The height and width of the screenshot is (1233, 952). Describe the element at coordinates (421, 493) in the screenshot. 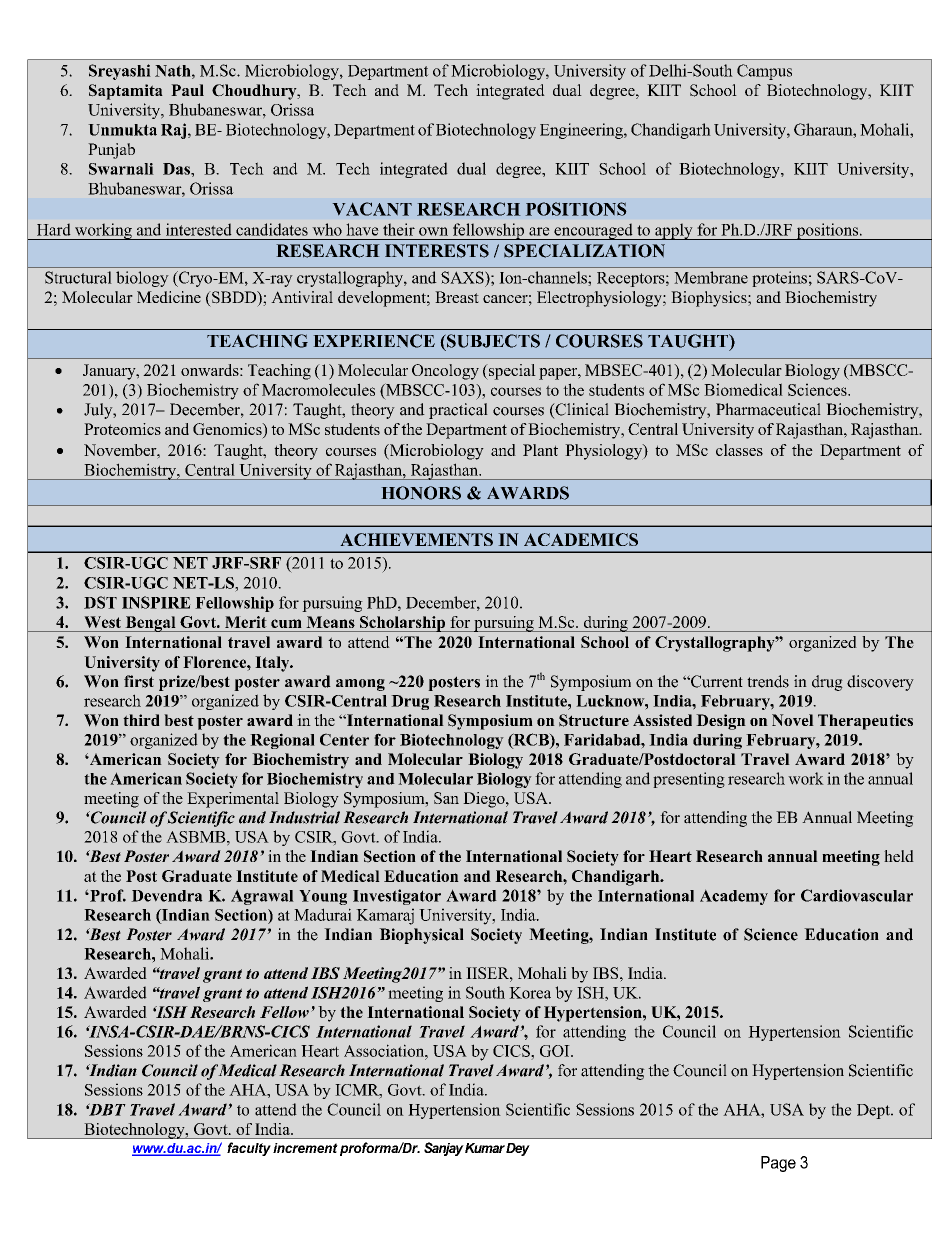

I see `HONORS` at that location.
